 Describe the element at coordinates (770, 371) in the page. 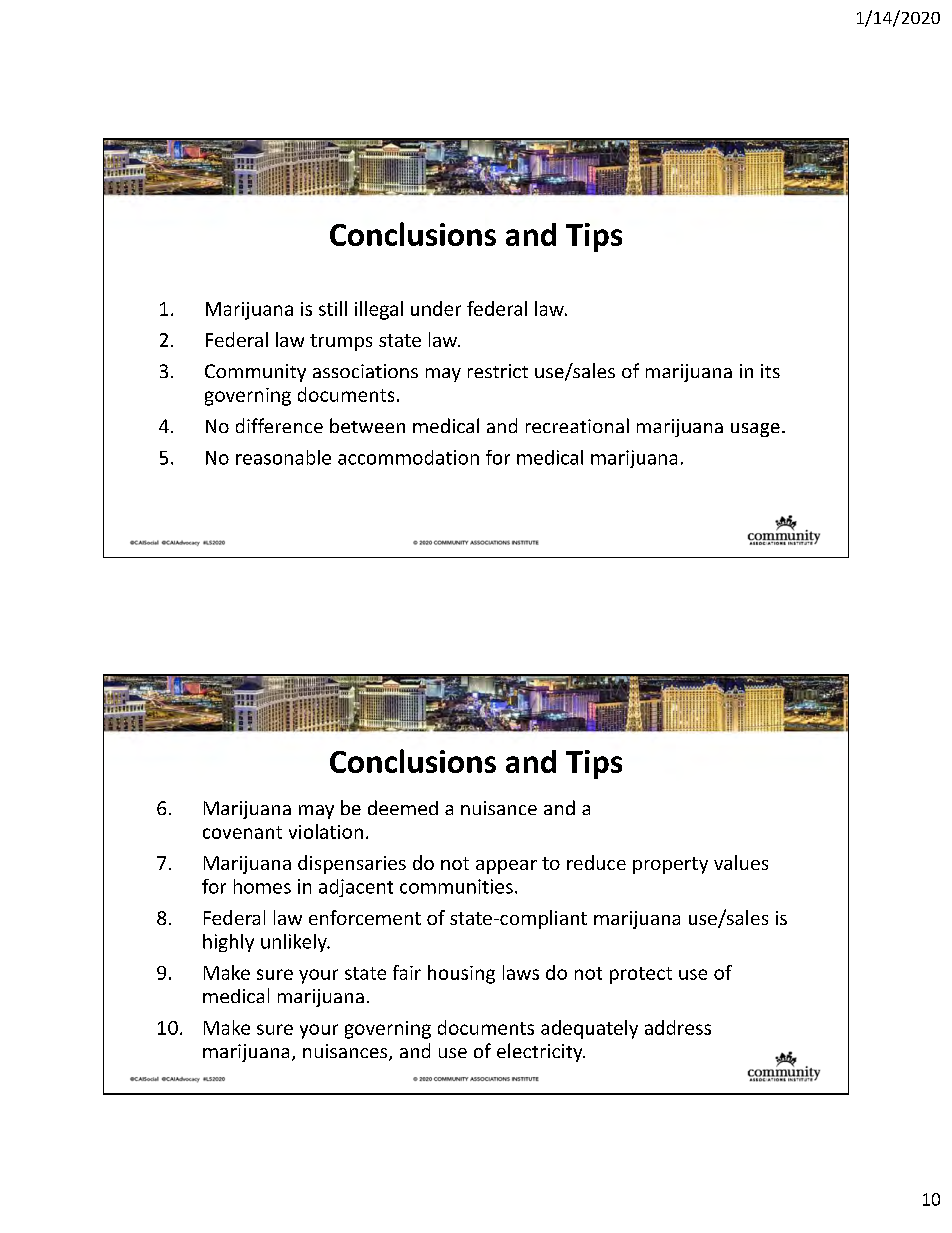

I see `its` at that location.
